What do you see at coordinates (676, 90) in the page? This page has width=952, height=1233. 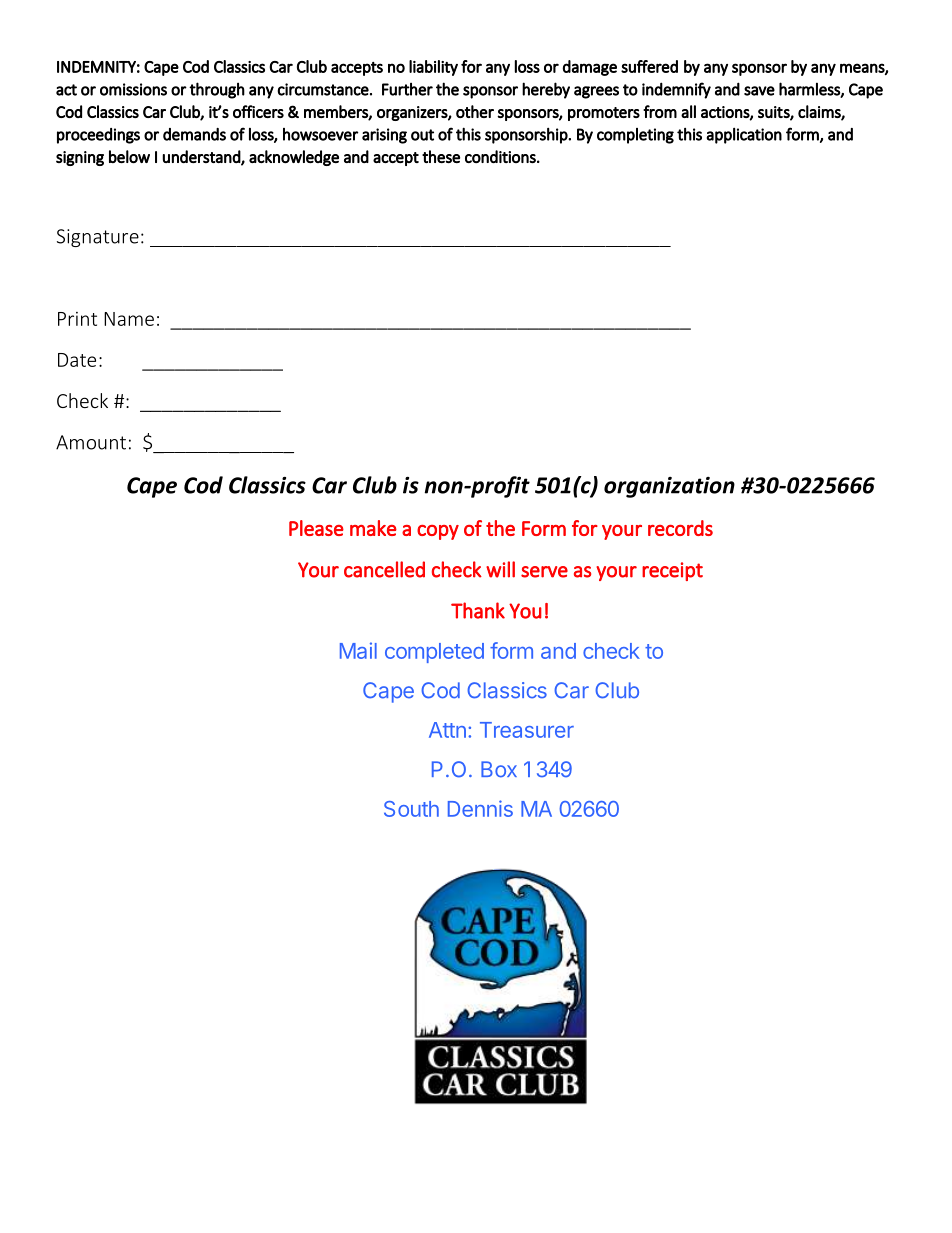 I see `indemnify` at bounding box center [676, 90].
